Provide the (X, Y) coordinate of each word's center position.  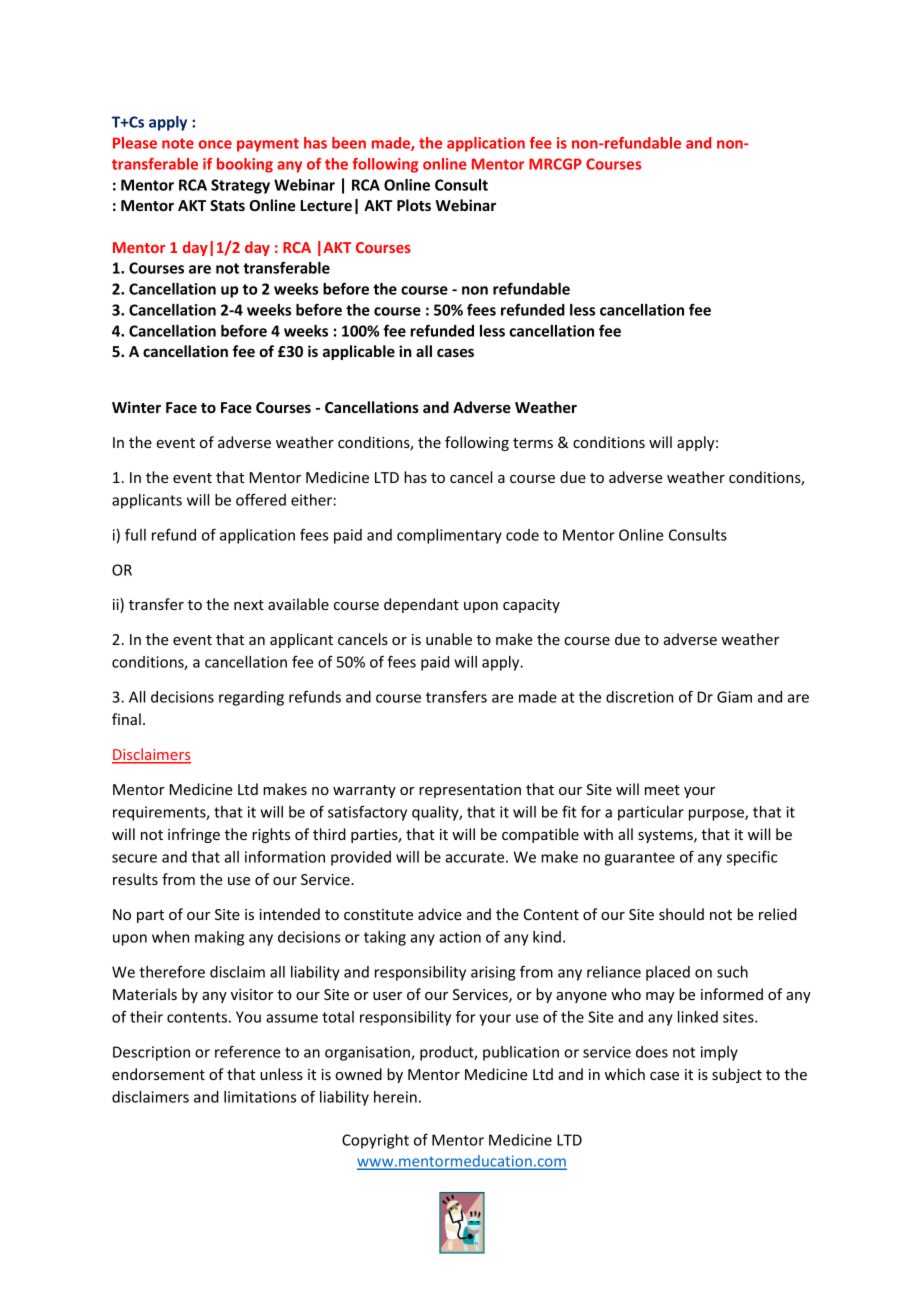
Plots (414, 205)
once (215, 144)
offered (261, 499)
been (349, 143)
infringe (194, 835)
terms (533, 443)
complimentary (449, 536)
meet (662, 790)
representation (470, 791)
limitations (260, 1097)
